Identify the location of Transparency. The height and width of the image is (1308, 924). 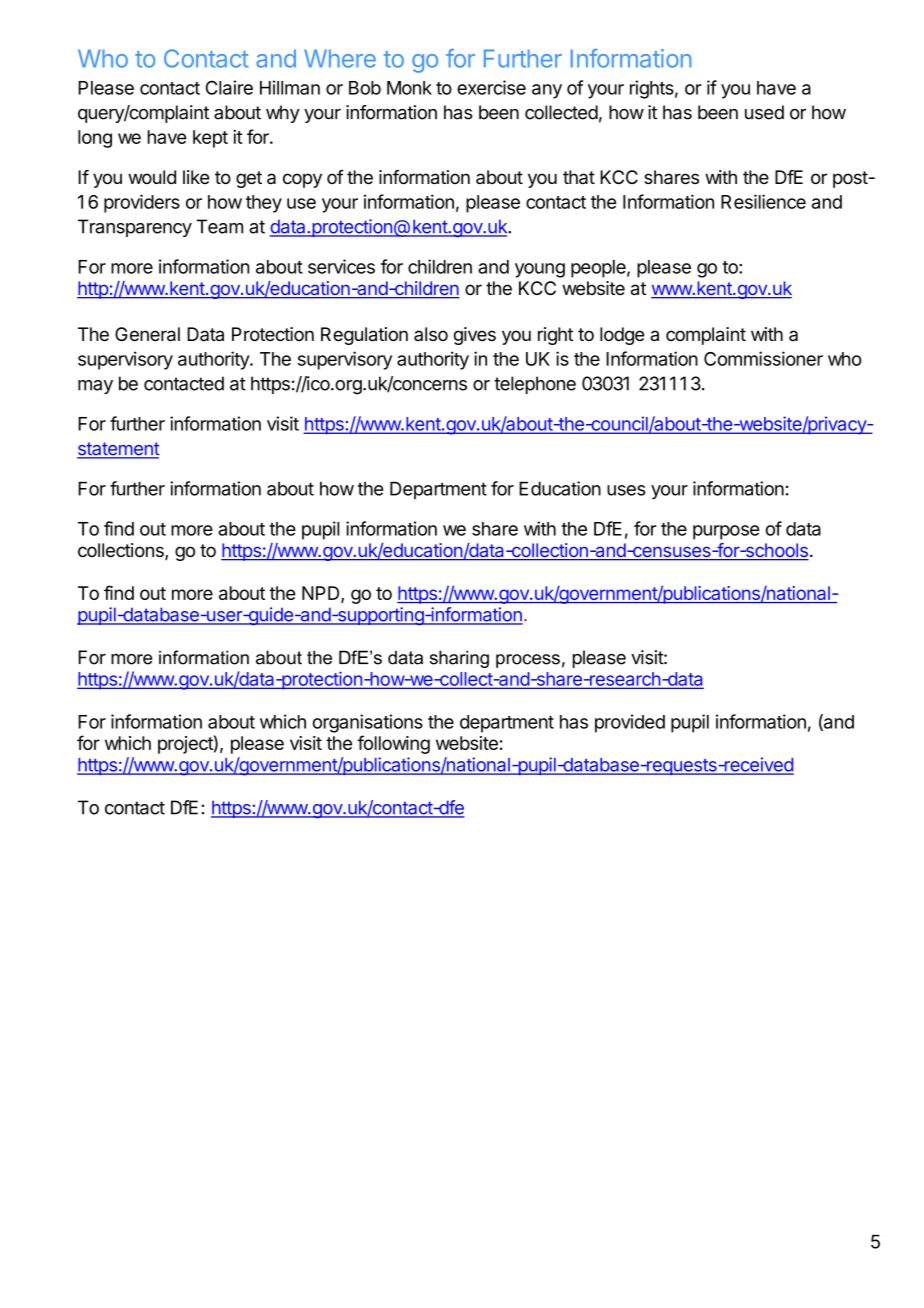
(135, 228).
